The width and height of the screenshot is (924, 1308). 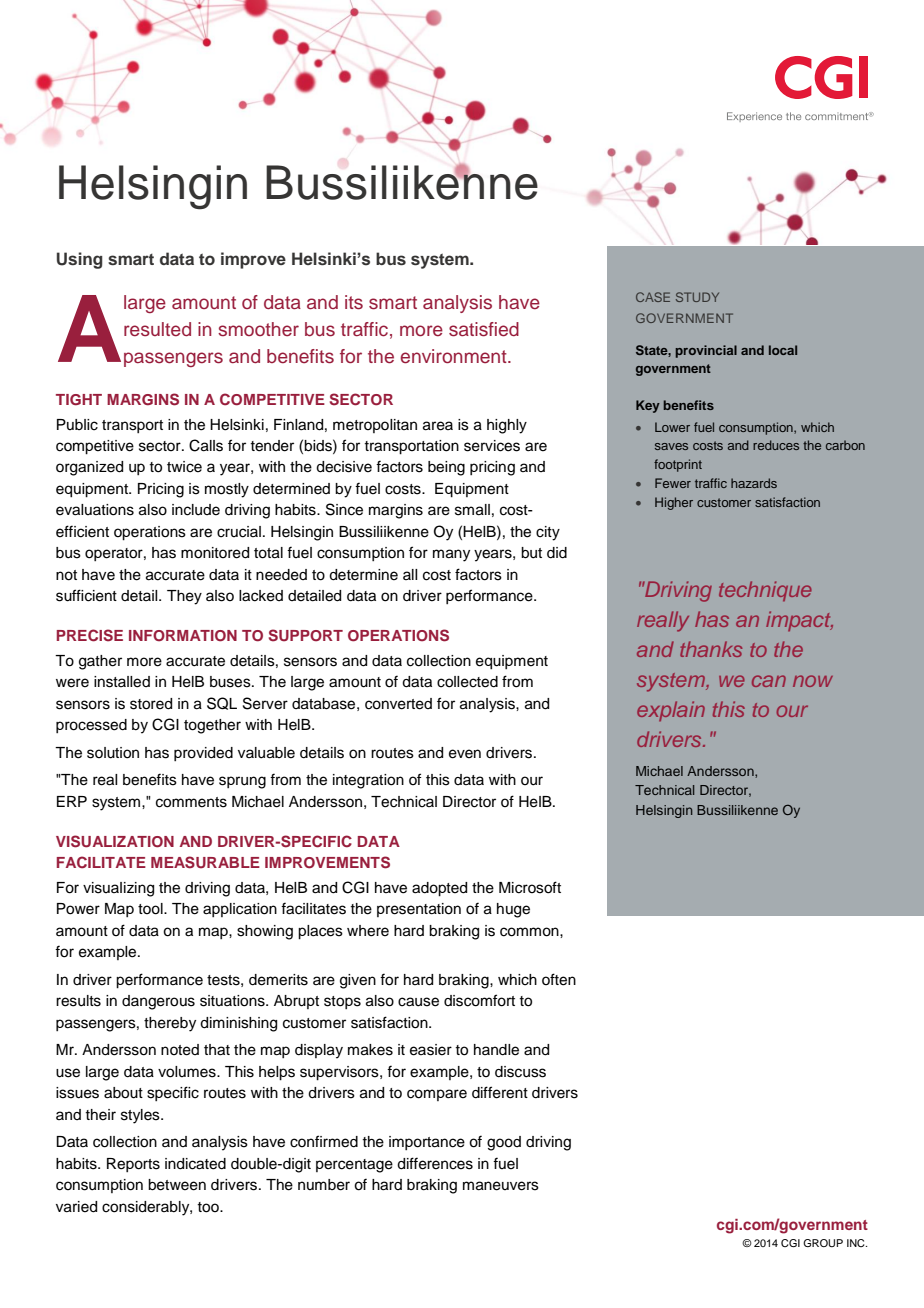 What do you see at coordinates (501, 1186) in the screenshot?
I see `maneuvers` at bounding box center [501, 1186].
